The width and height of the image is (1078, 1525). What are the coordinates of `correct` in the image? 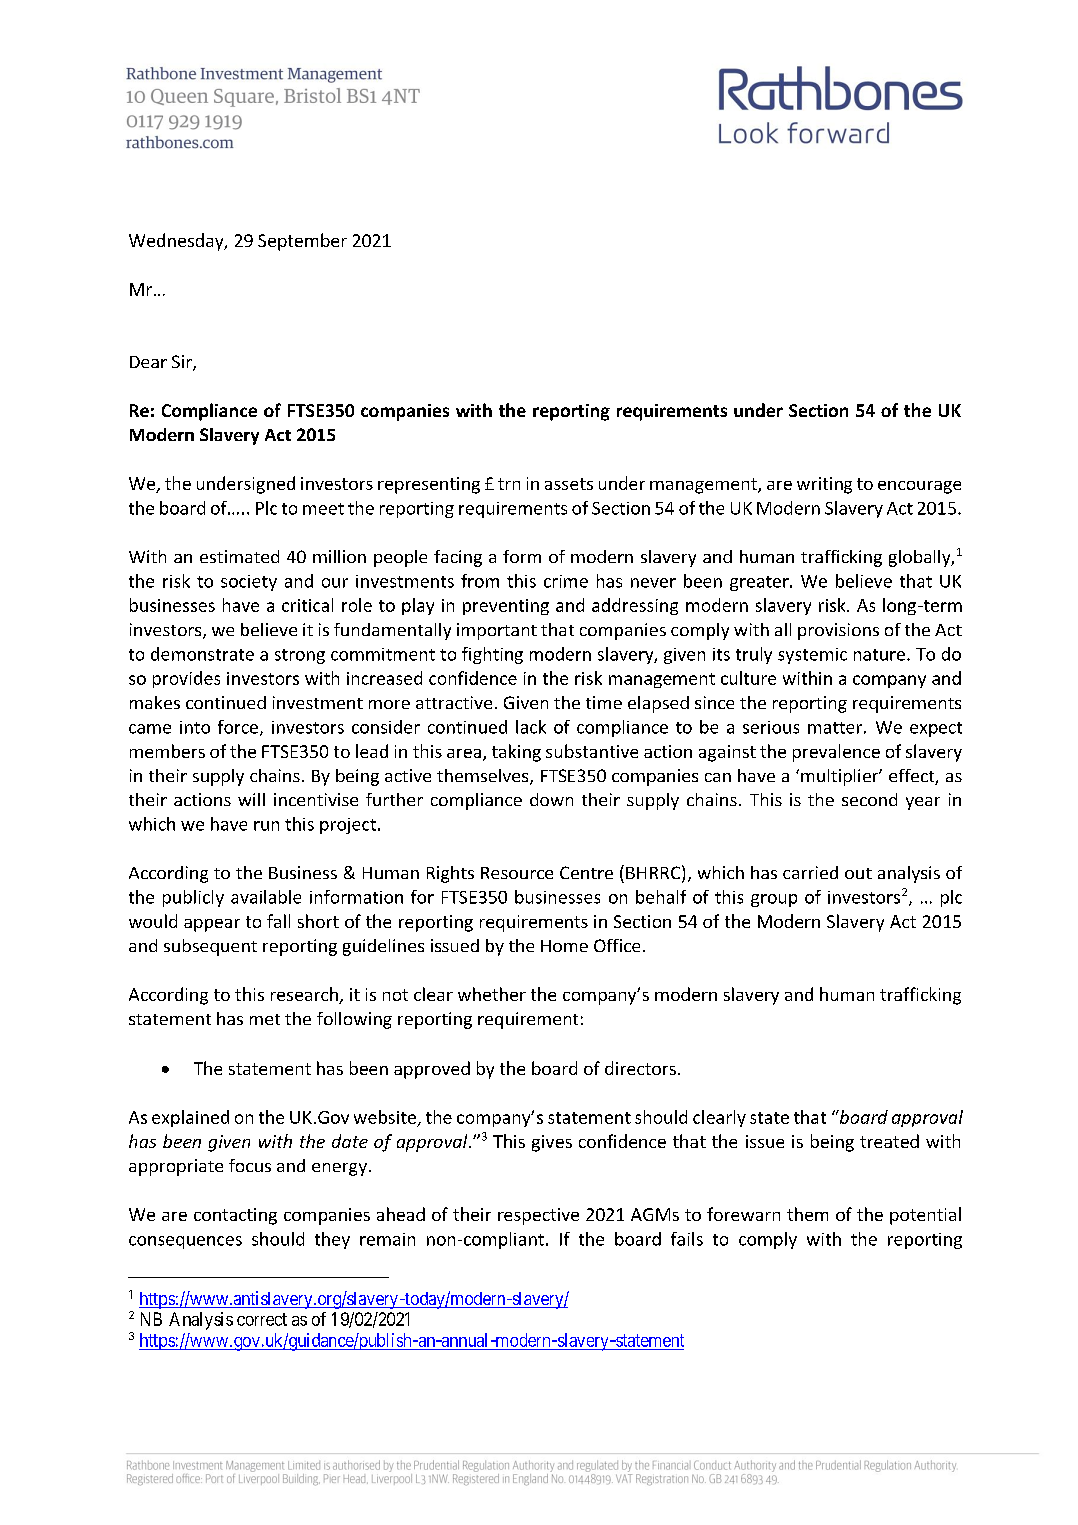 It's located at (262, 1319).
